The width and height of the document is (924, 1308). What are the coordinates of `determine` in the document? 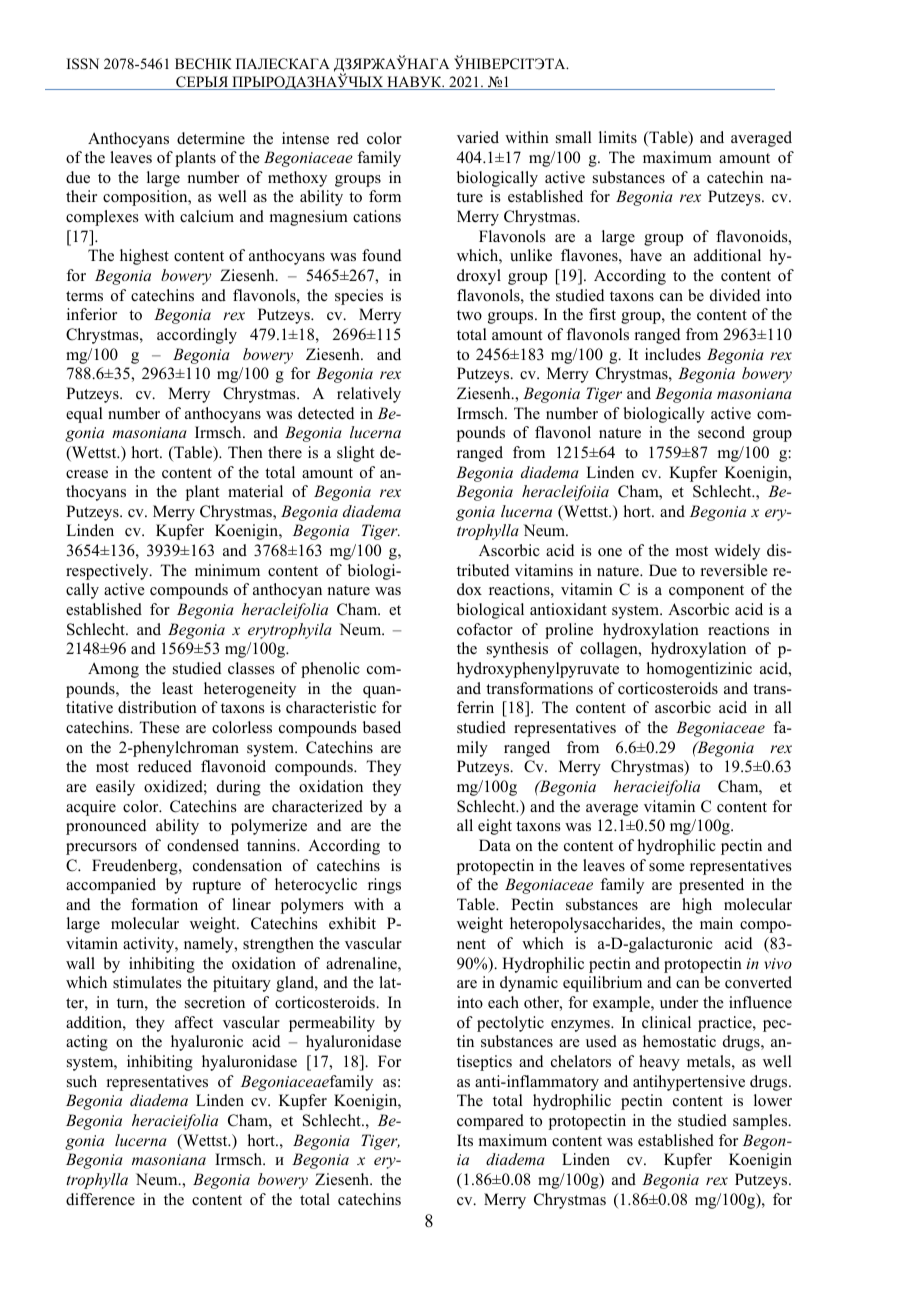 It's located at (211, 138).
